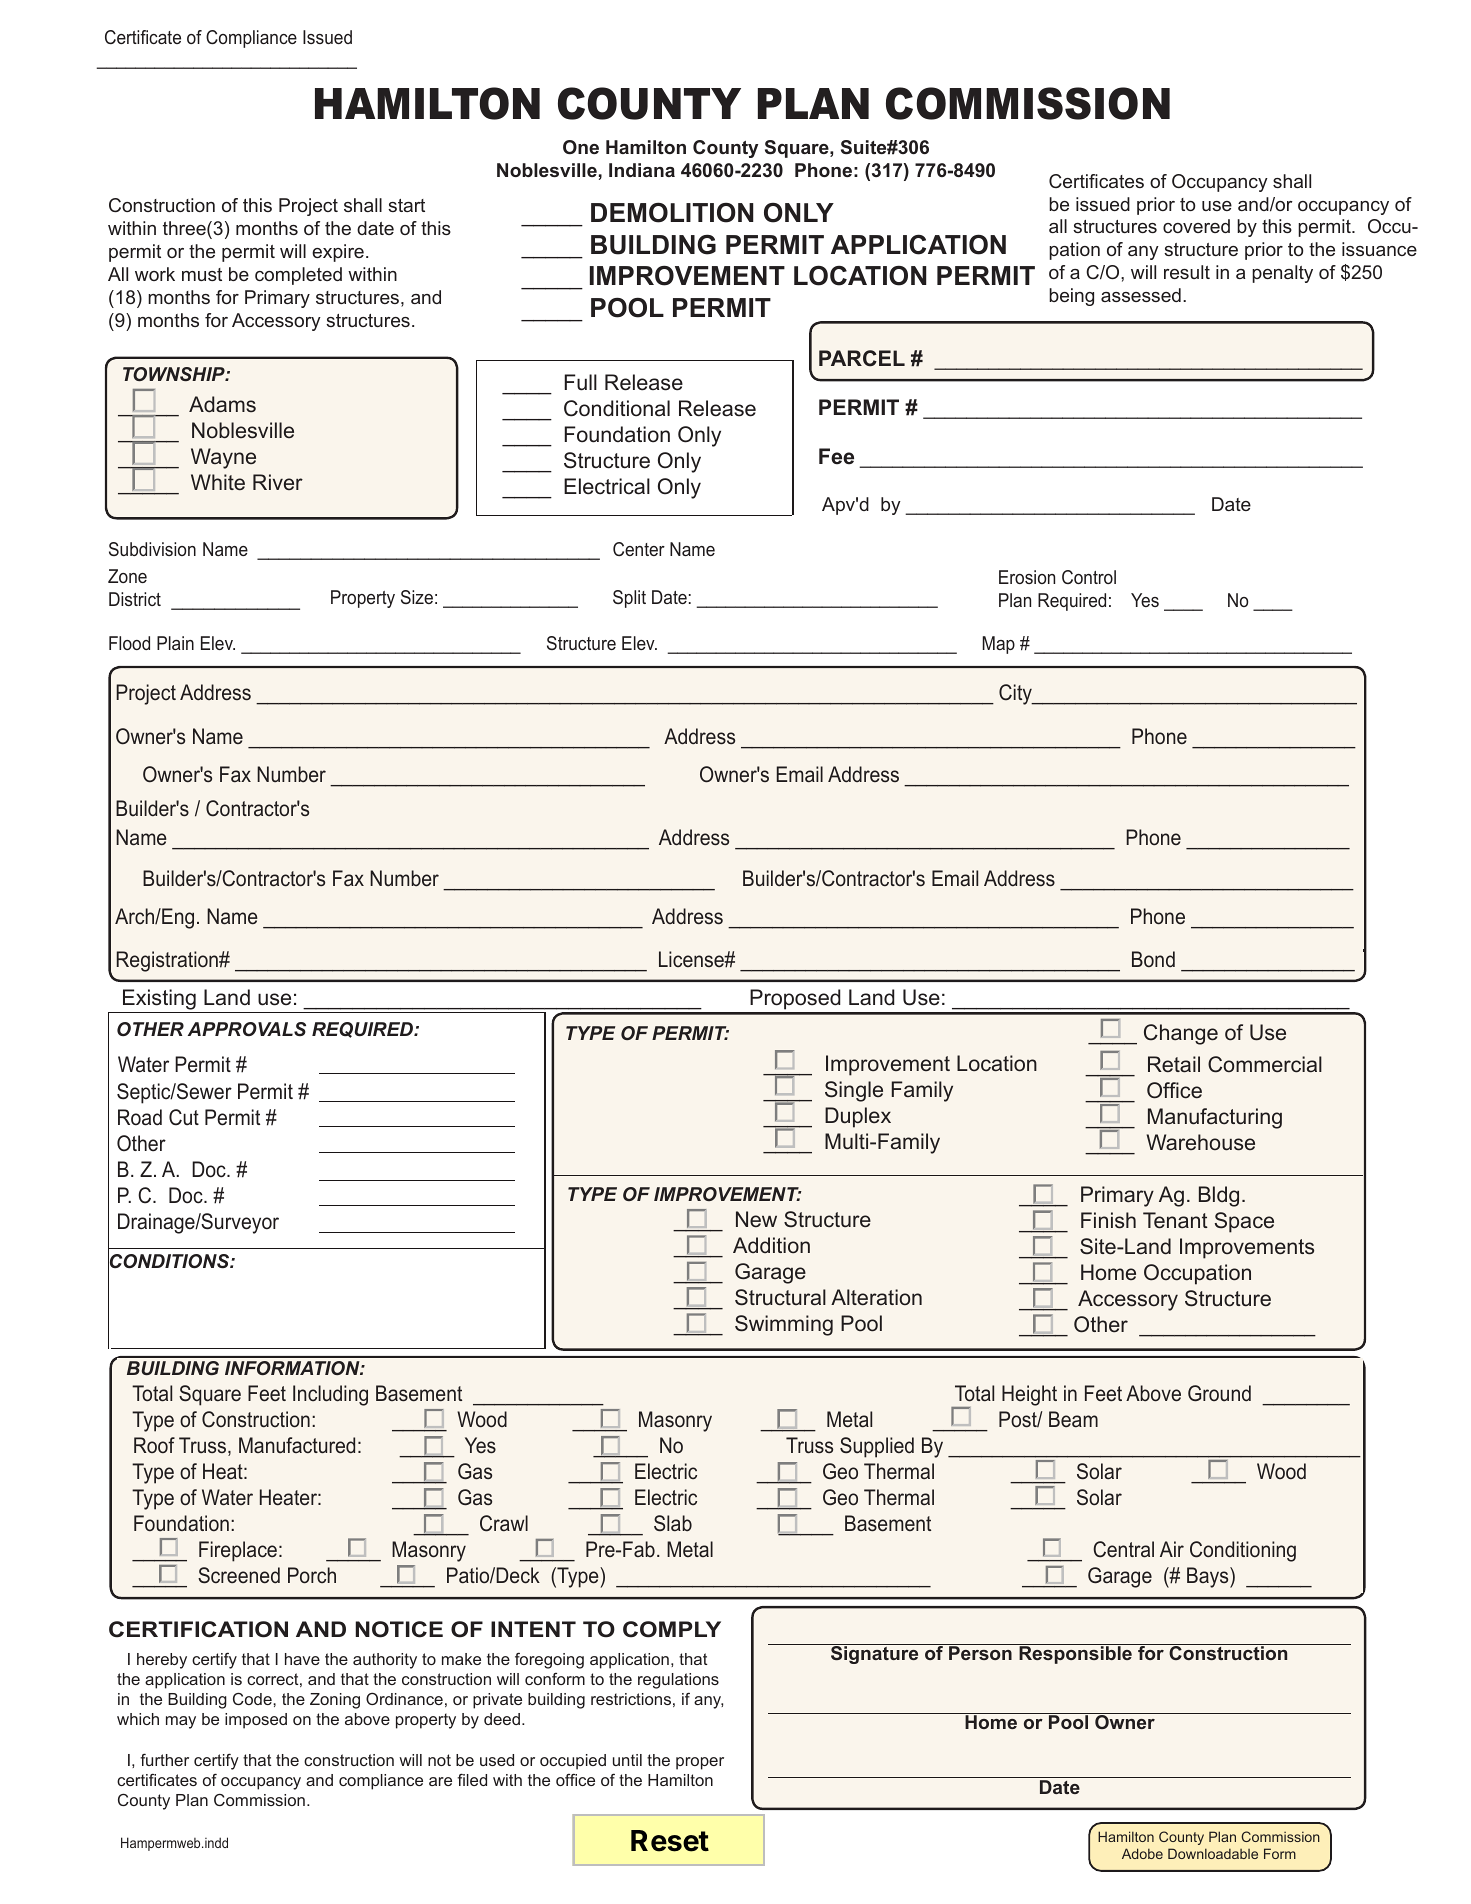 Image resolution: width=1471 pixels, height=1904 pixels. I want to click on New, so click(756, 1219).
